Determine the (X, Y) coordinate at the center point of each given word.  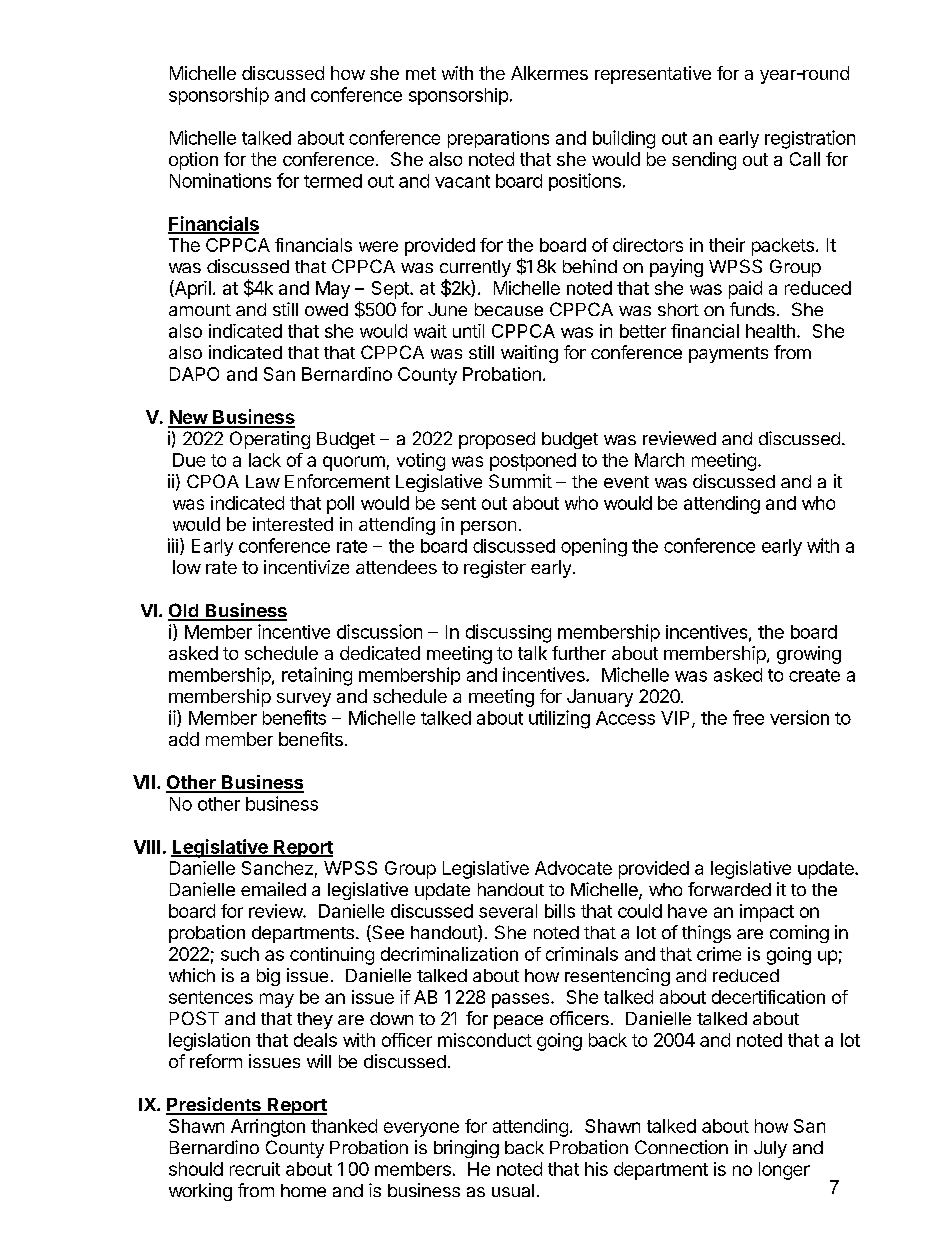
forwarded (729, 889)
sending (704, 161)
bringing (466, 1149)
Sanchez (277, 868)
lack (265, 460)
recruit (255, 1169)
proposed (497, 440)
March (659, 460)
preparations (498, 139)
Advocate (573, 868)
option (193, 161)
